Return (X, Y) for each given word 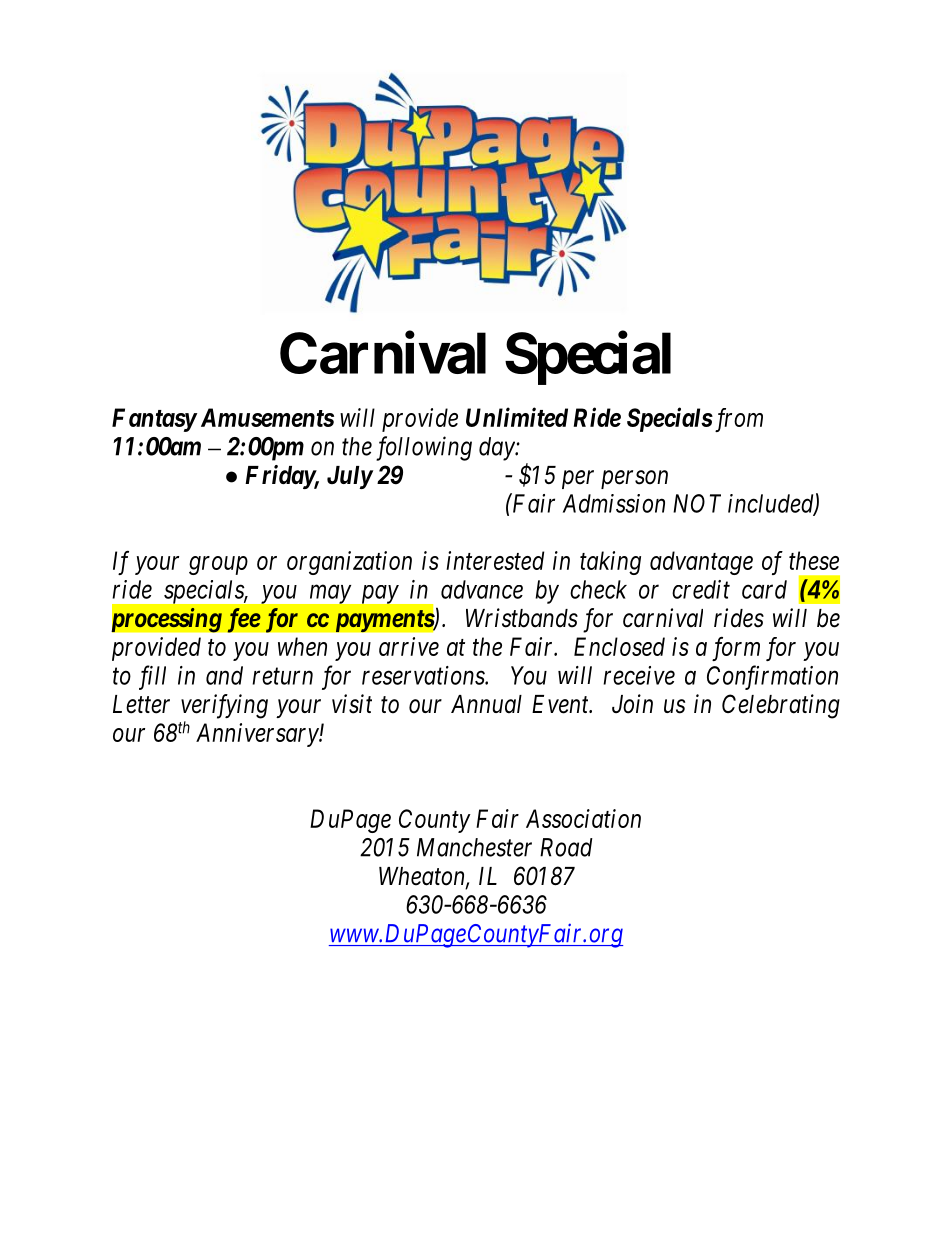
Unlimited (517, 417)
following (424, 448)
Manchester (474, 847)
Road (566, 847)
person (634, 479)
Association (583, 818)
